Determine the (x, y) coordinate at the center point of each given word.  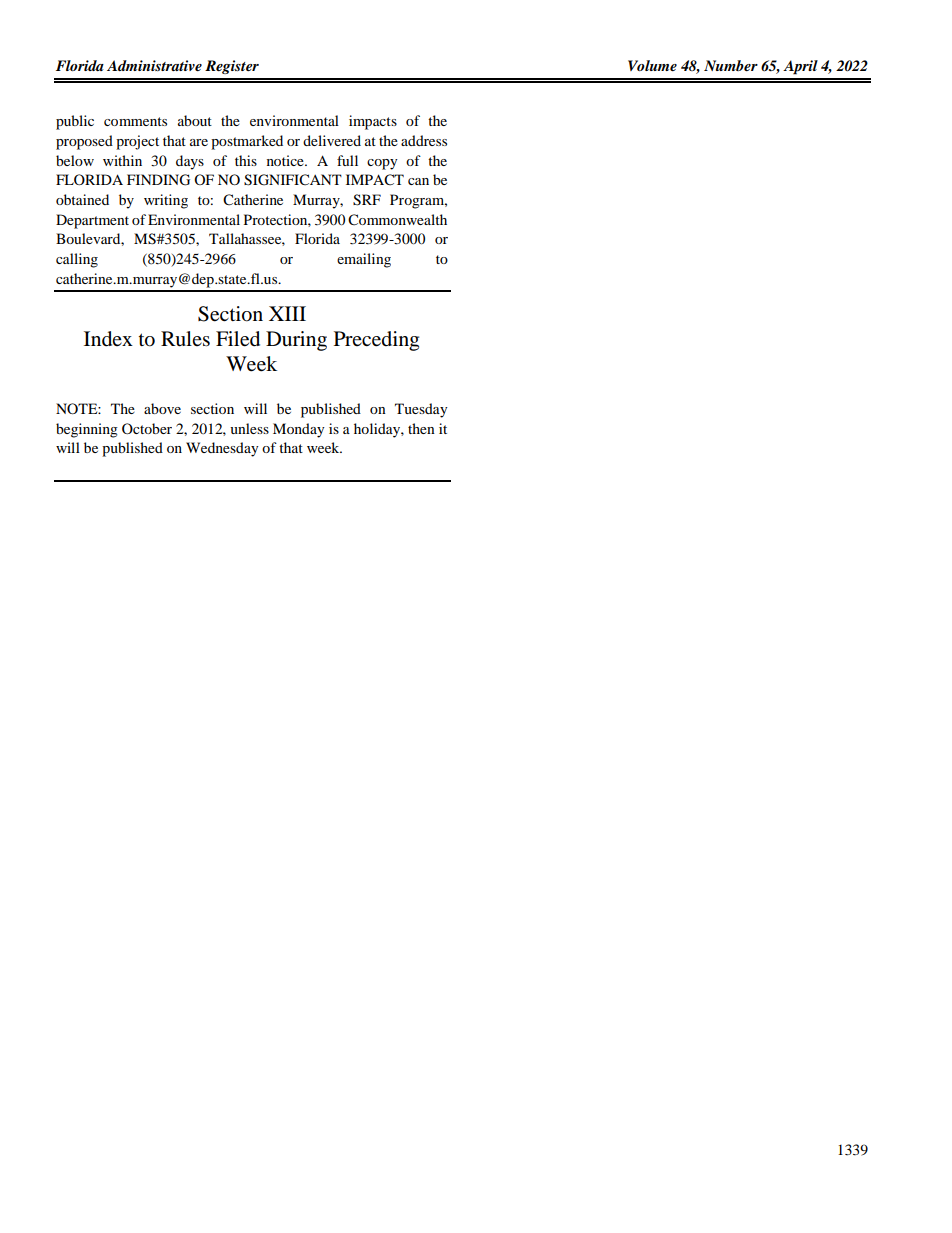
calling (77, 260)
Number (731, 65)
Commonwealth (397, 220)
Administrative (154, 65)
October (147, 428)
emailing (364, 260)
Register (232, 67)
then (421, 428)
